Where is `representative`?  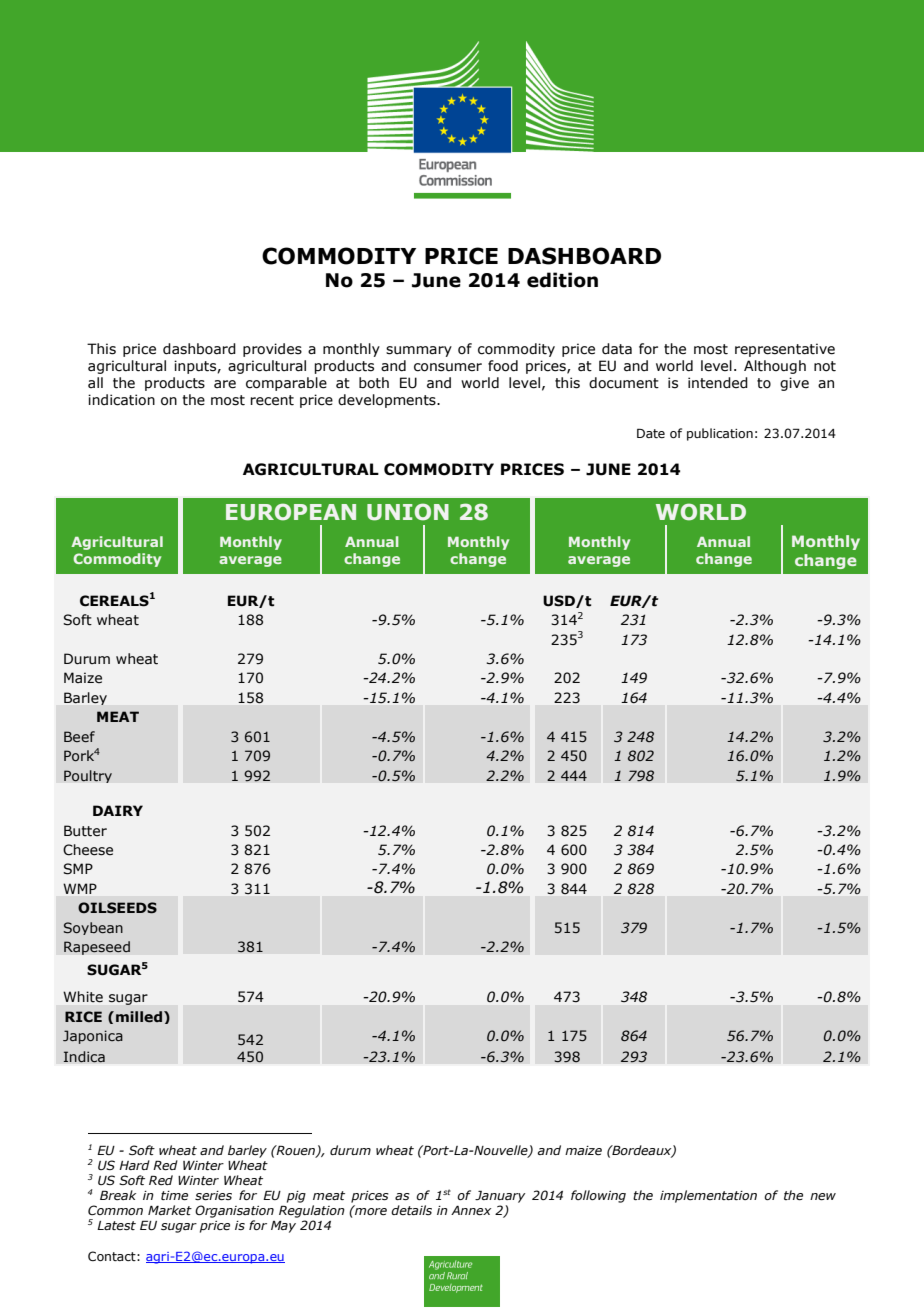
representative is located at coordinates (785, 350).
